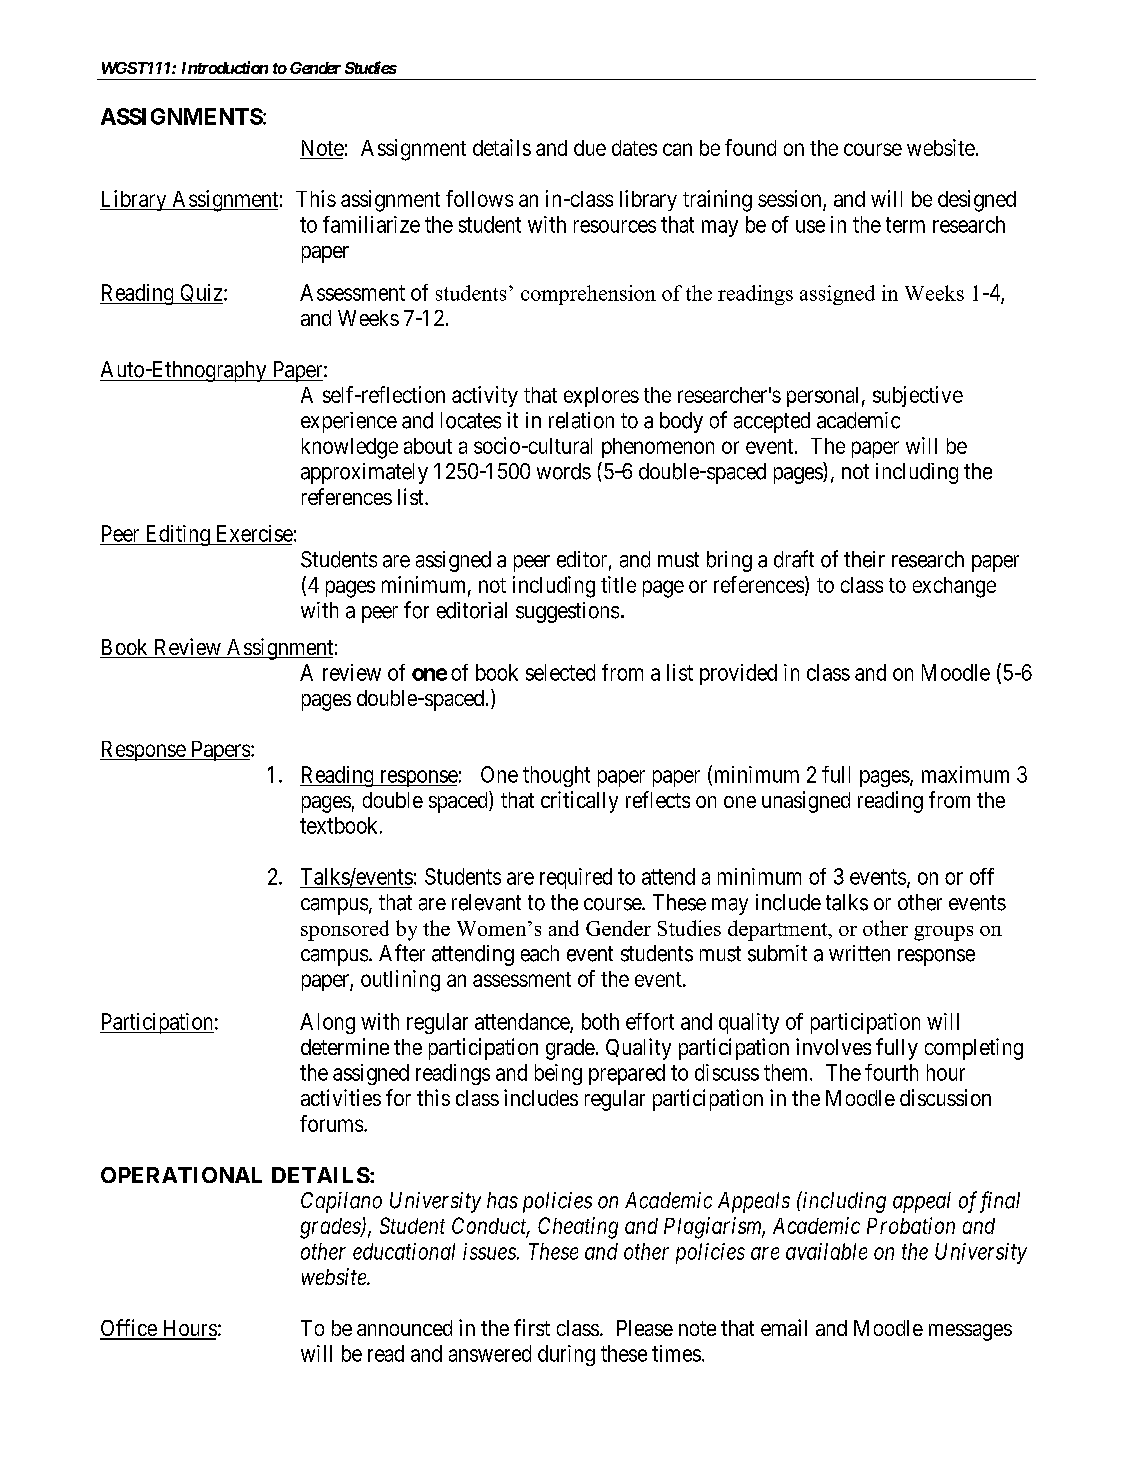  I want to click on selected, so click(560, 672).
